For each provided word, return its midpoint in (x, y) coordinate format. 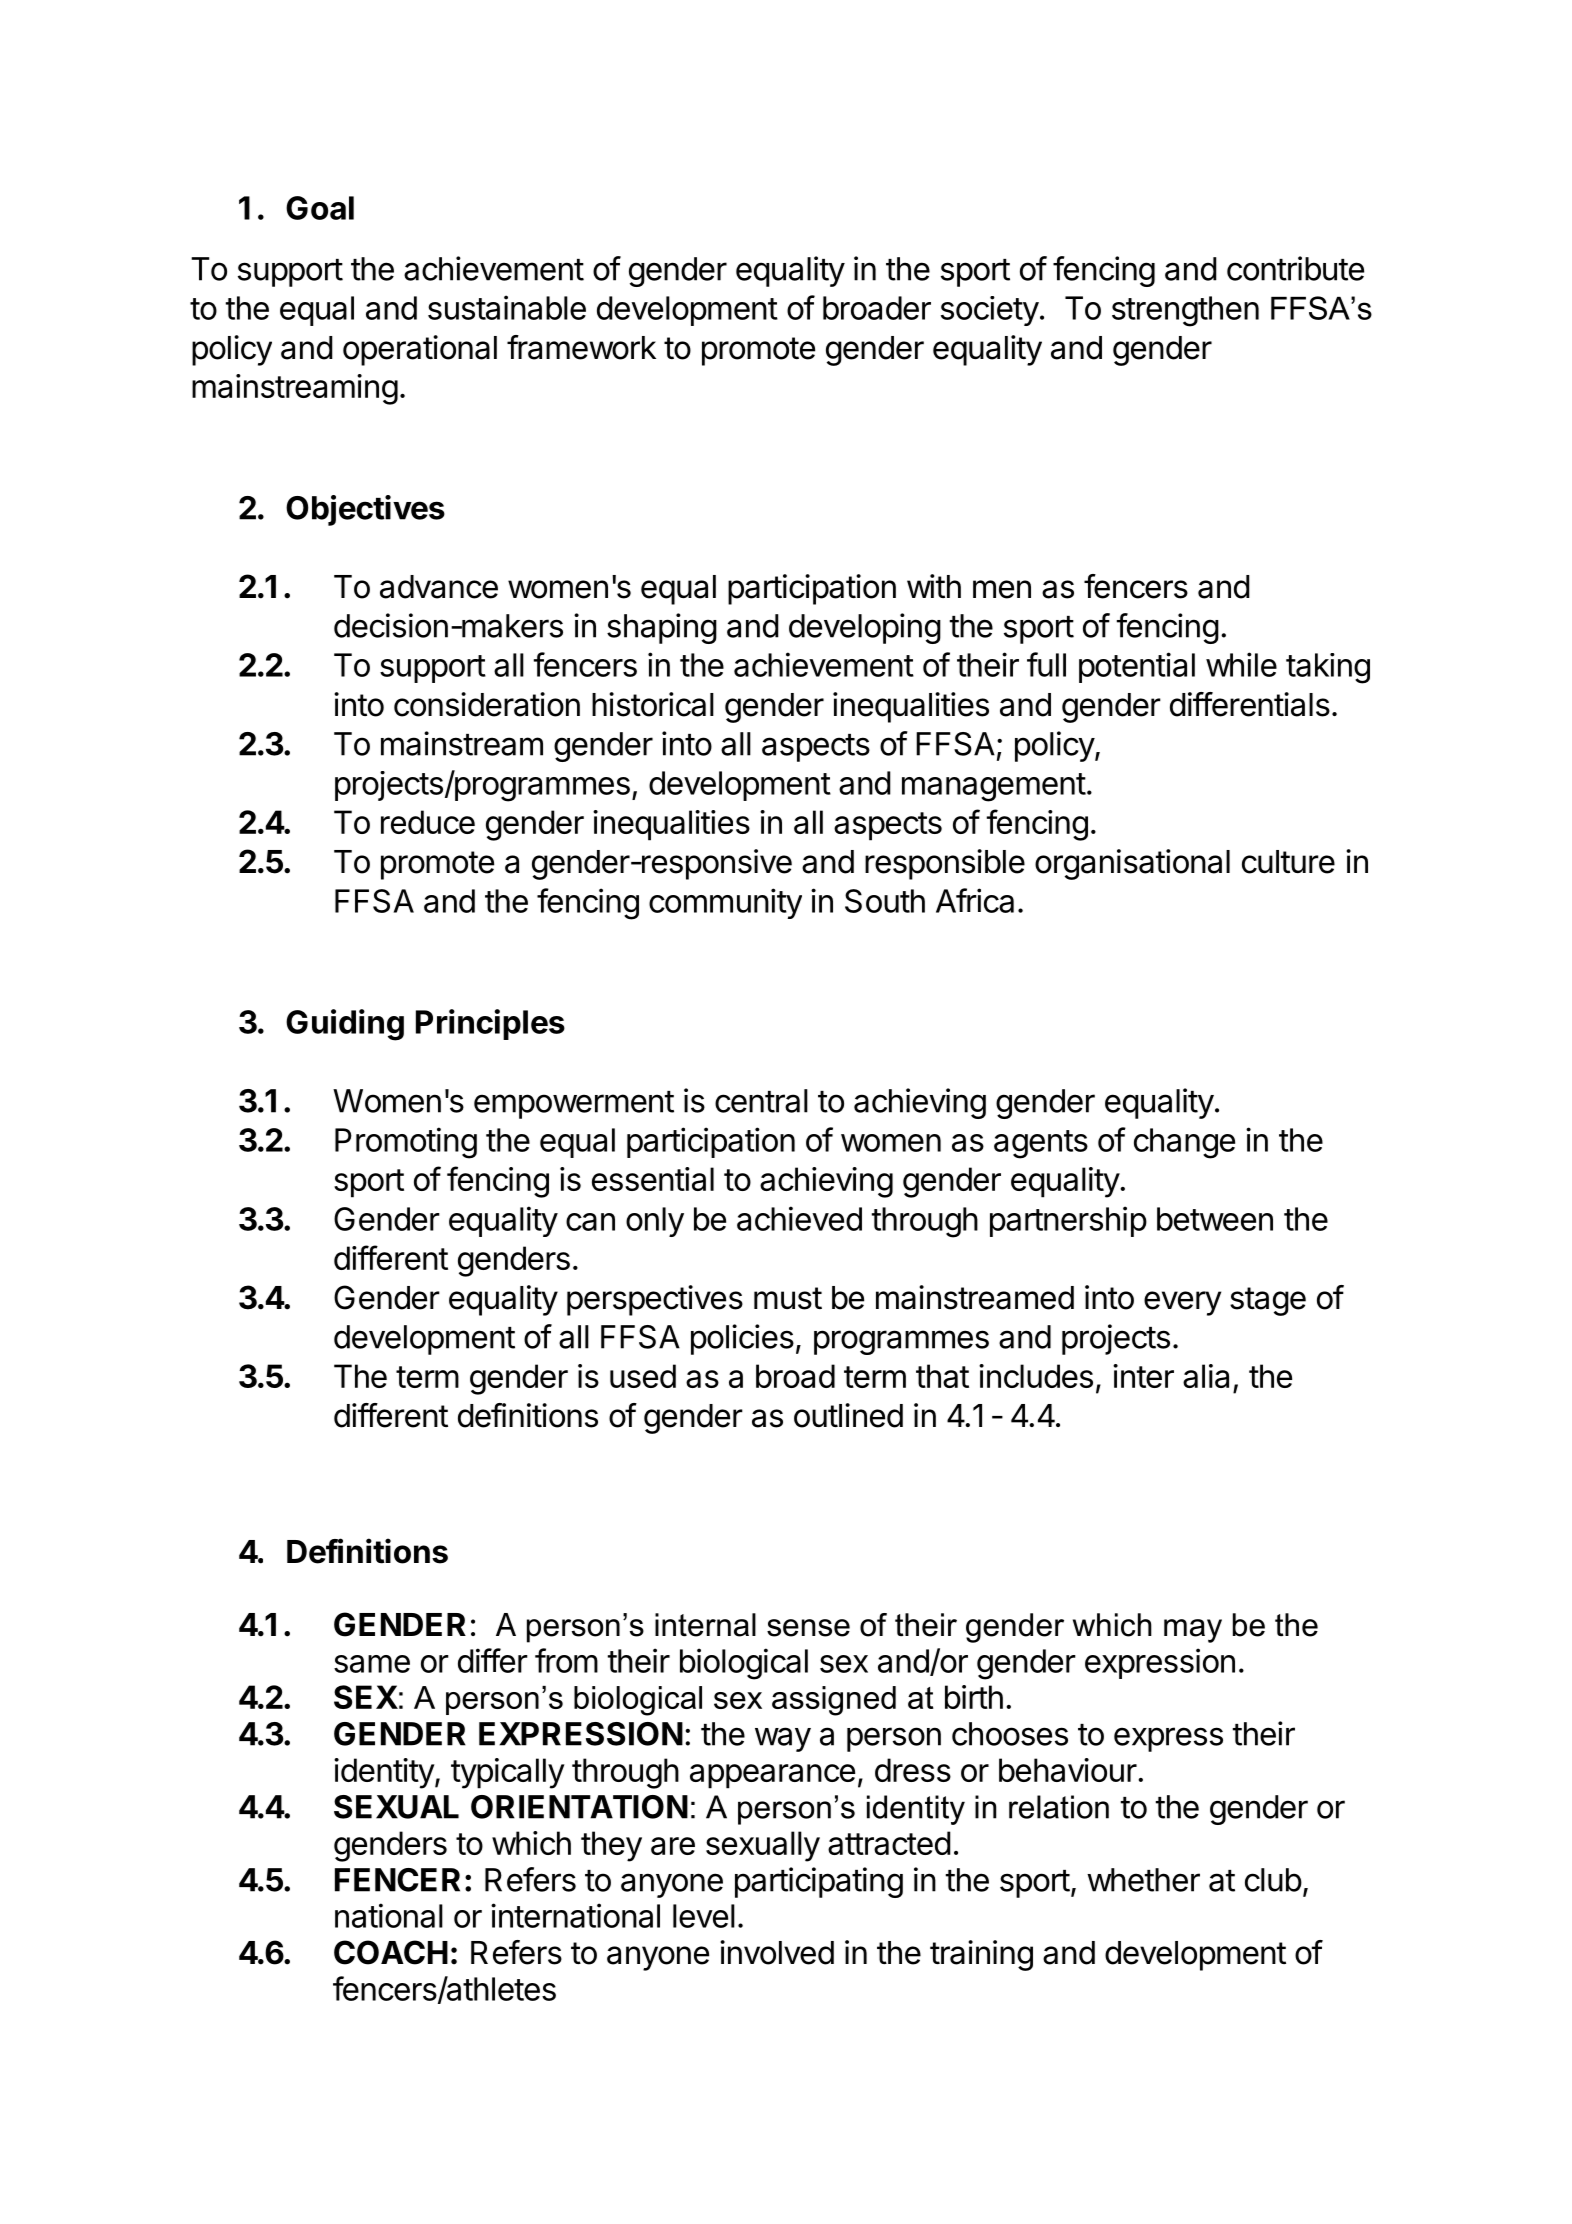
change (1184, 1143)
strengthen (1185, 311)
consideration (487, 704)
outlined (848, 1415)
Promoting (406, 1143)
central (761, 1101)
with (934, 586)
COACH (391, 1952)
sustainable (507, 307)
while (1241, 664)
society (990, 311)
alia (1206, 1376)
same (372, 1664)
